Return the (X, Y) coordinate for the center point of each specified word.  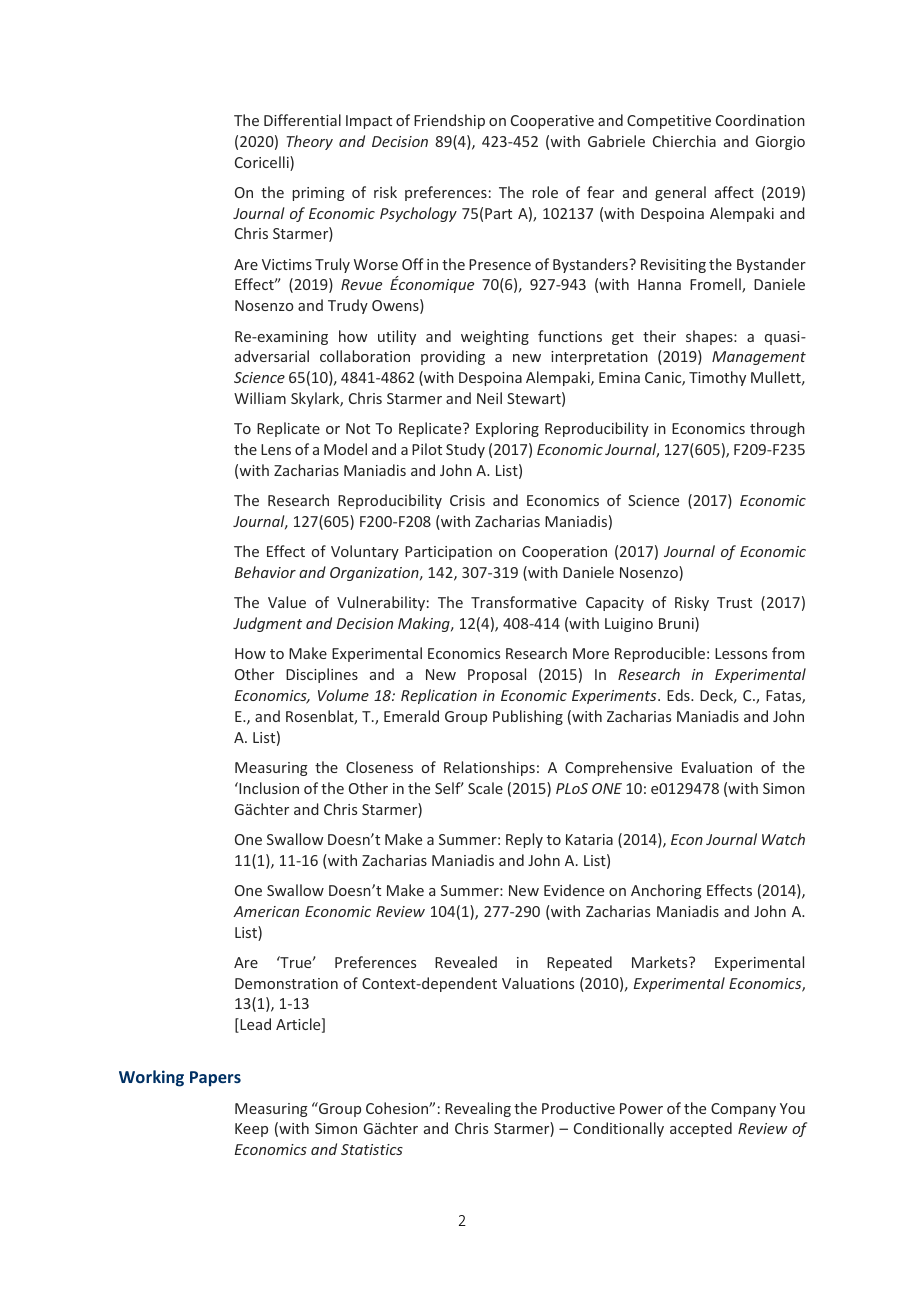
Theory (310, 142)
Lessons (741, 653)
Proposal (497, 675)
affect (734, 192)
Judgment (267, 624)
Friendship (449, 121)
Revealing (478, 1109)
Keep (251, 1130)
